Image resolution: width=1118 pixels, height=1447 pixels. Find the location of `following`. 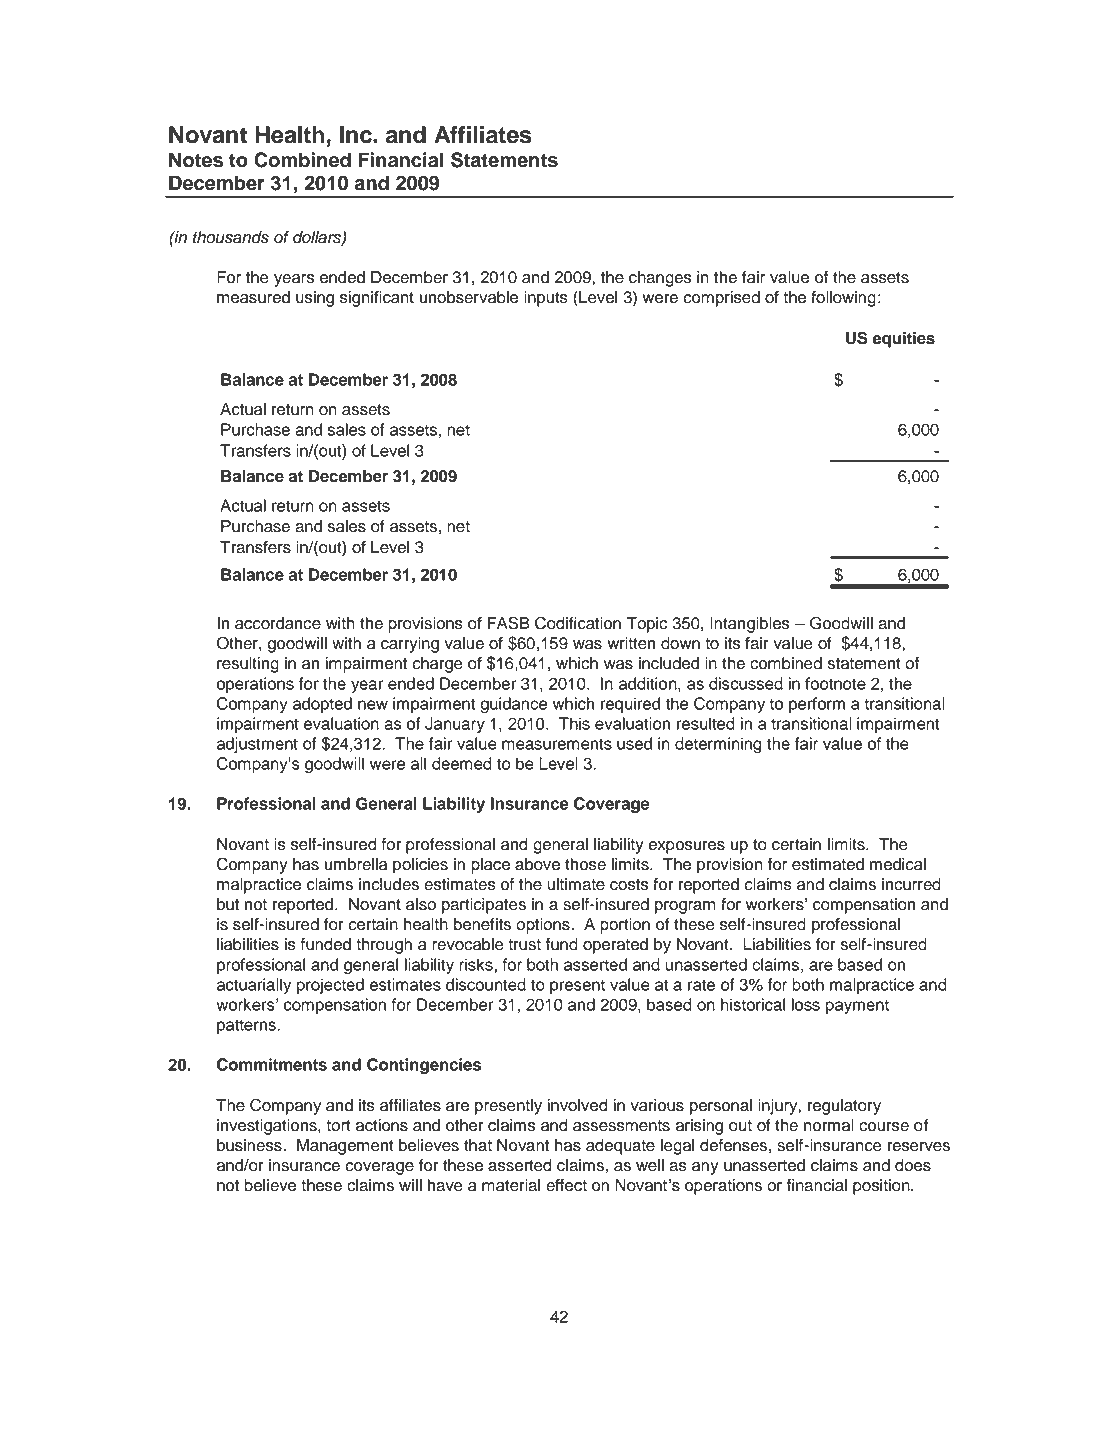

following is located at coordinates (843, 299).
